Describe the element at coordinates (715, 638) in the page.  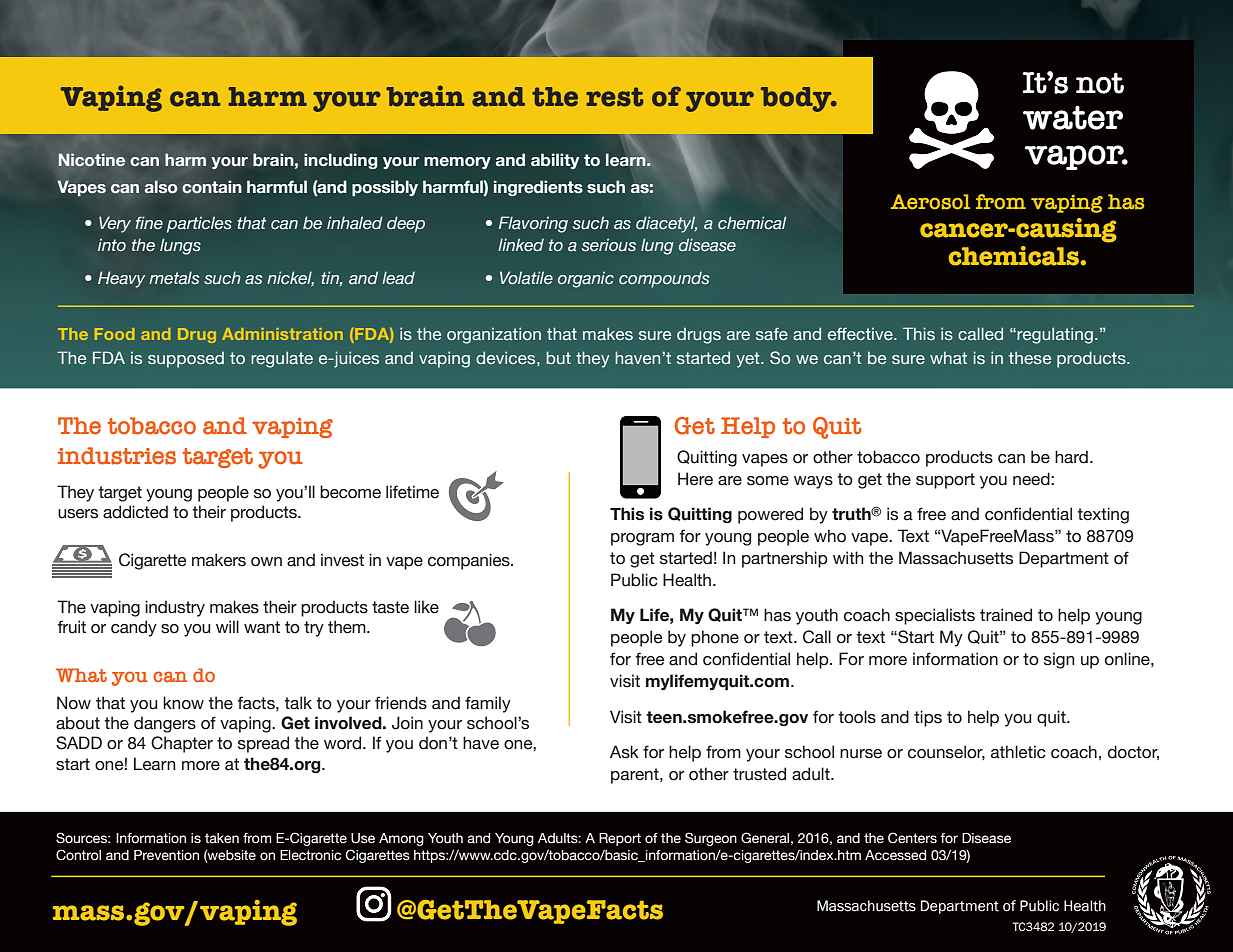
I see `phone` at that location.
